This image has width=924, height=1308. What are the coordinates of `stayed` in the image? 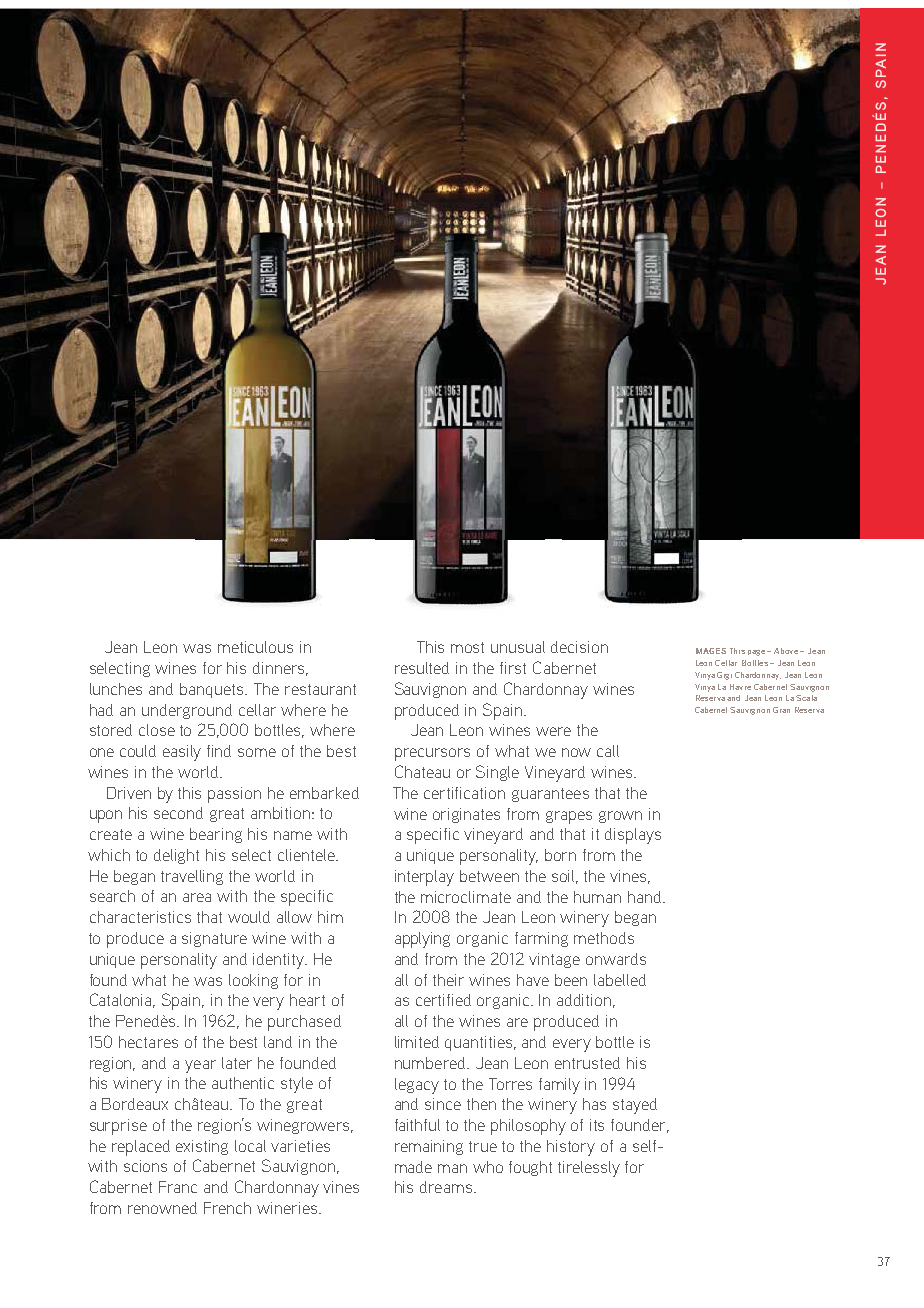 It's located at (635, 1106).
